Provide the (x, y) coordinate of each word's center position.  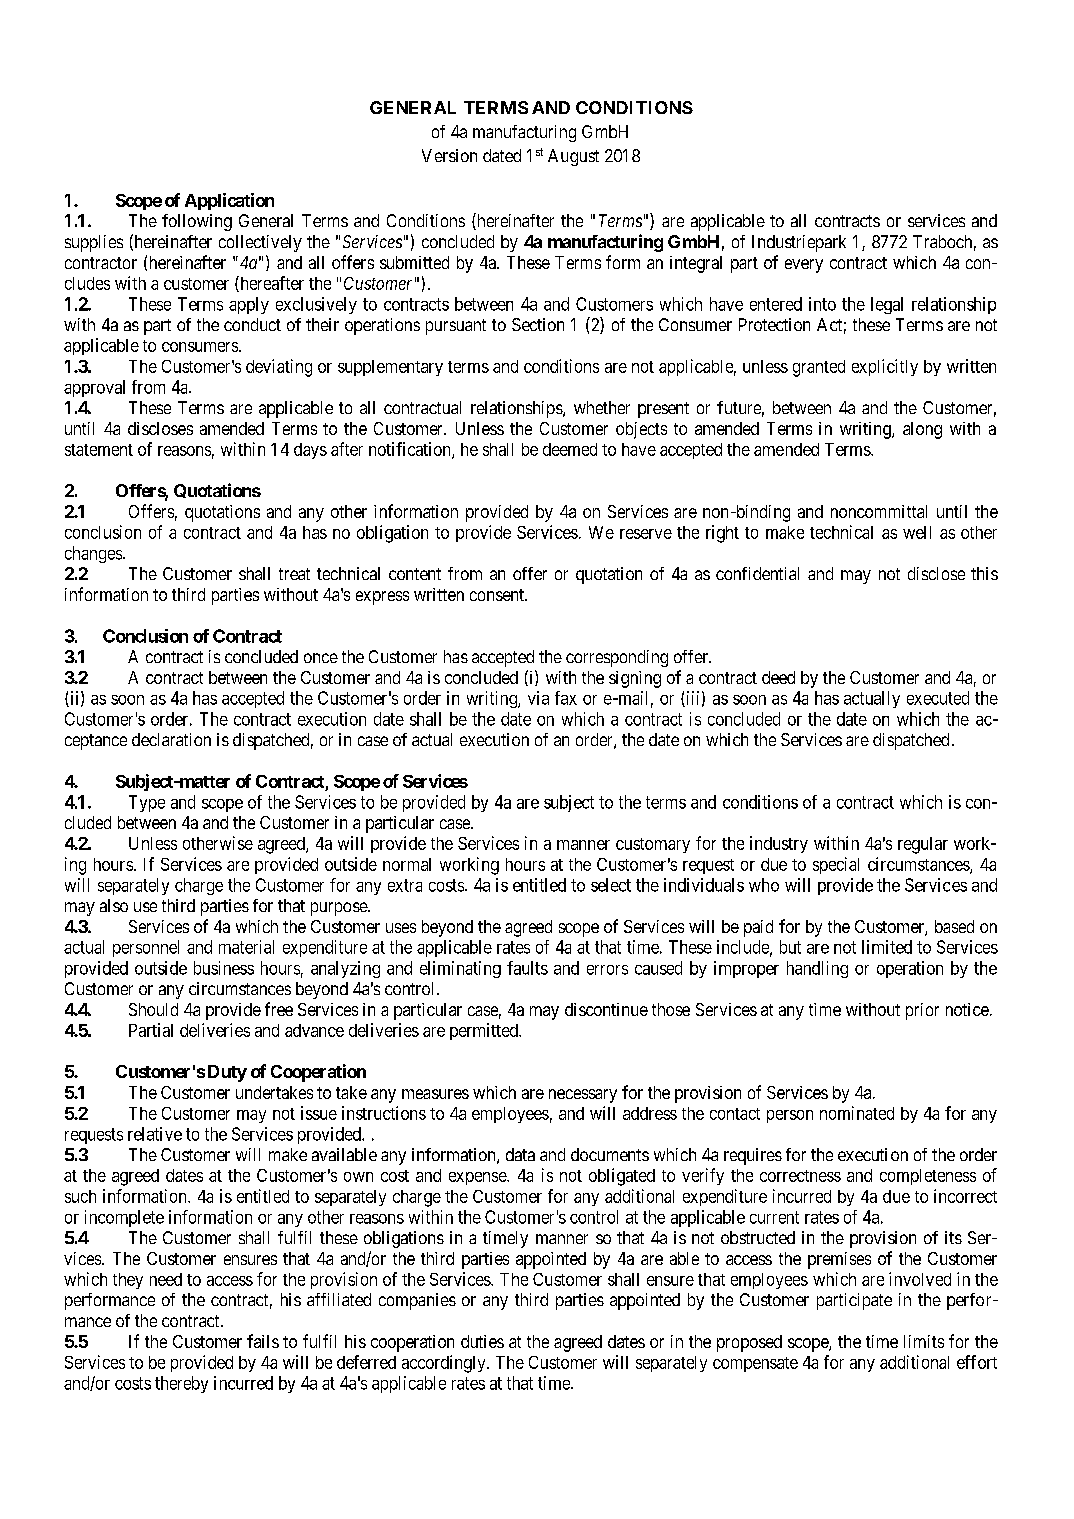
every (804, 266)
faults (527, 968)
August (573, 157)
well (917, 532)
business (224, 968)
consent (498, 595)
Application (229, 201)
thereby (181, 1384)
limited (887, 947)
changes (93, 554)
